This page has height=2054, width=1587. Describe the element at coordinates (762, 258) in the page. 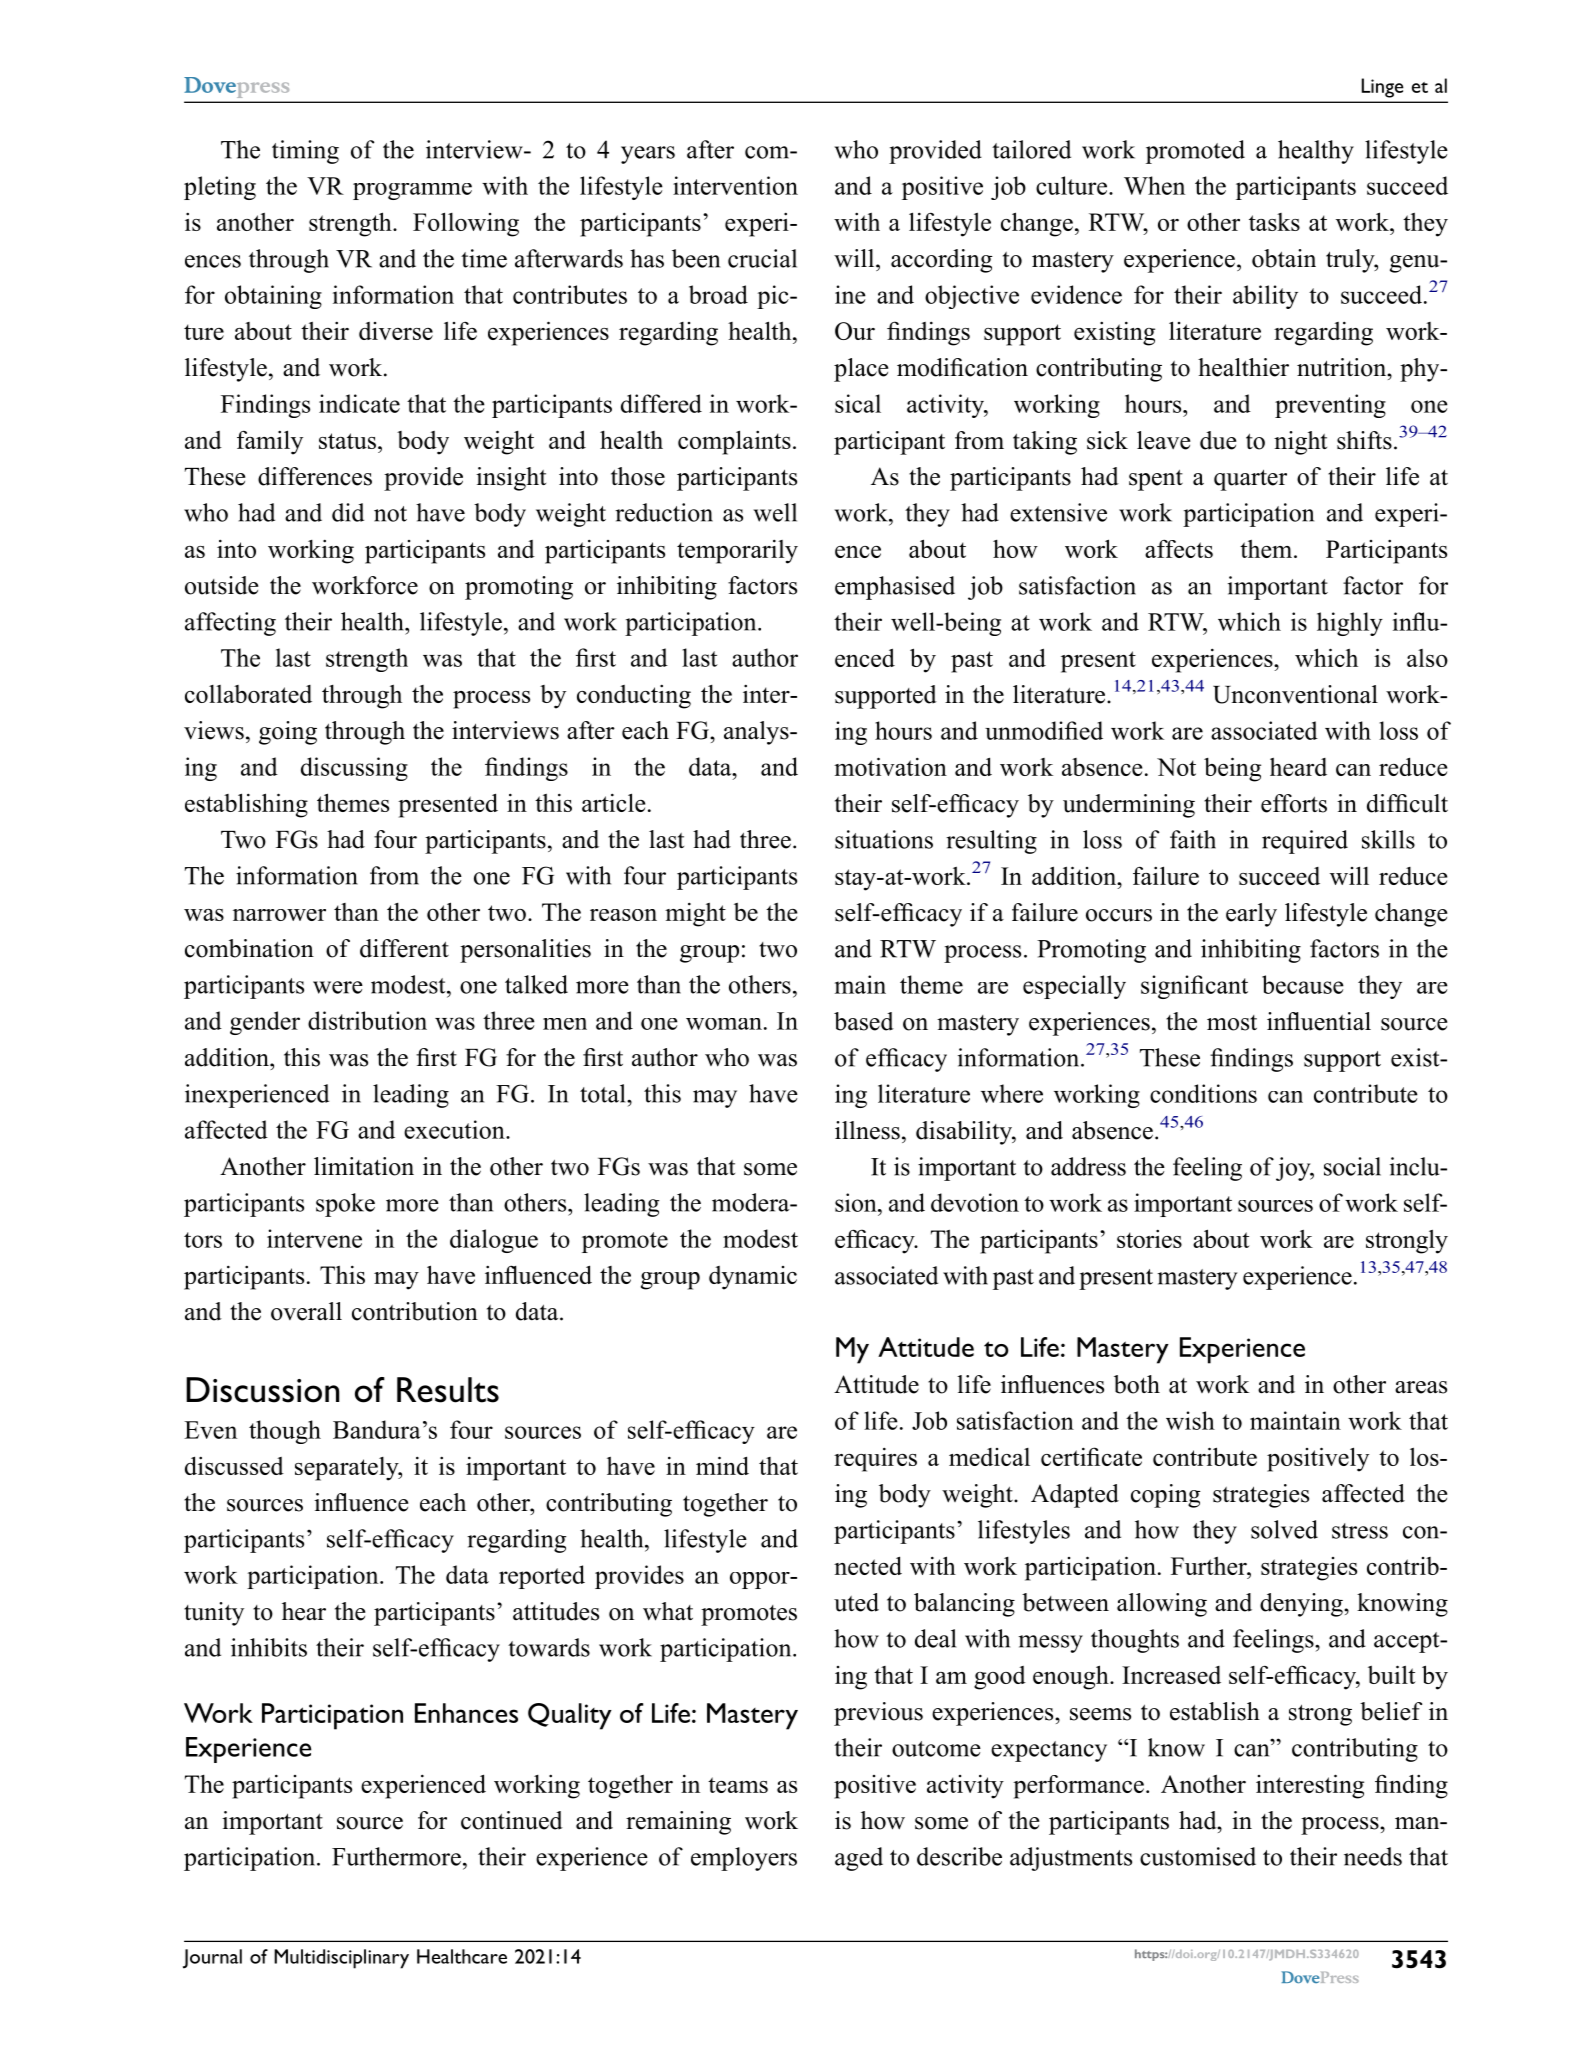

I see `crucial` at that location.
